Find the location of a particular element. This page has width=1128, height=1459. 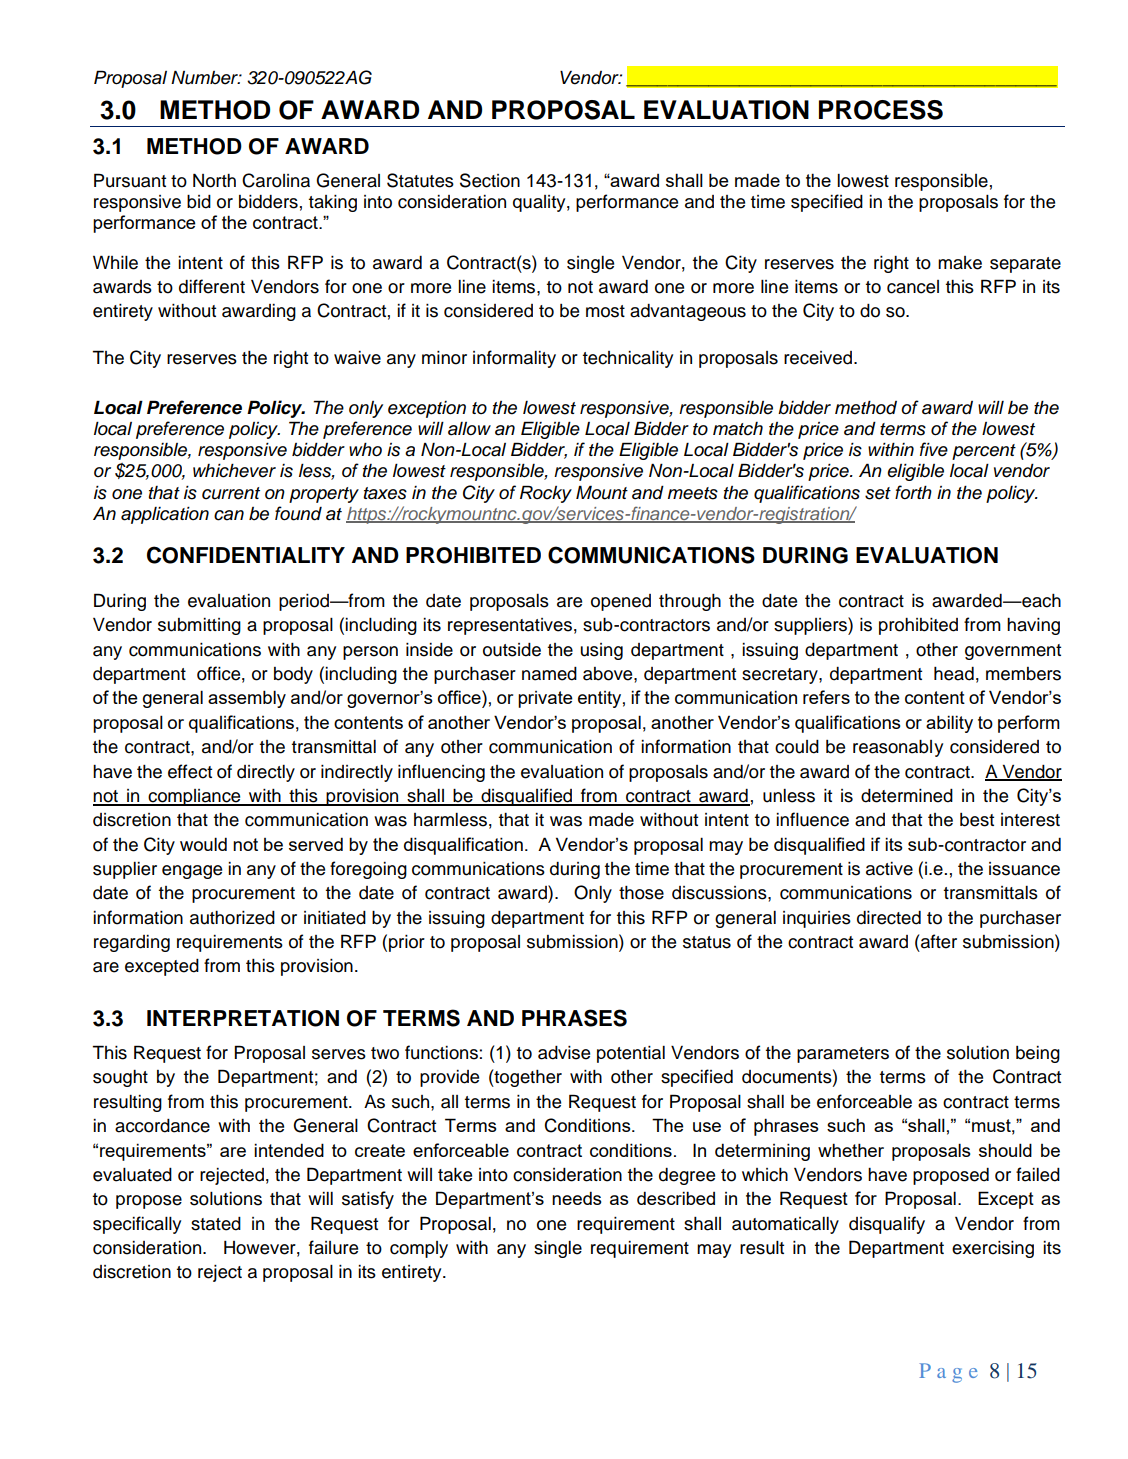

North is located at coordinates (214, 181).
